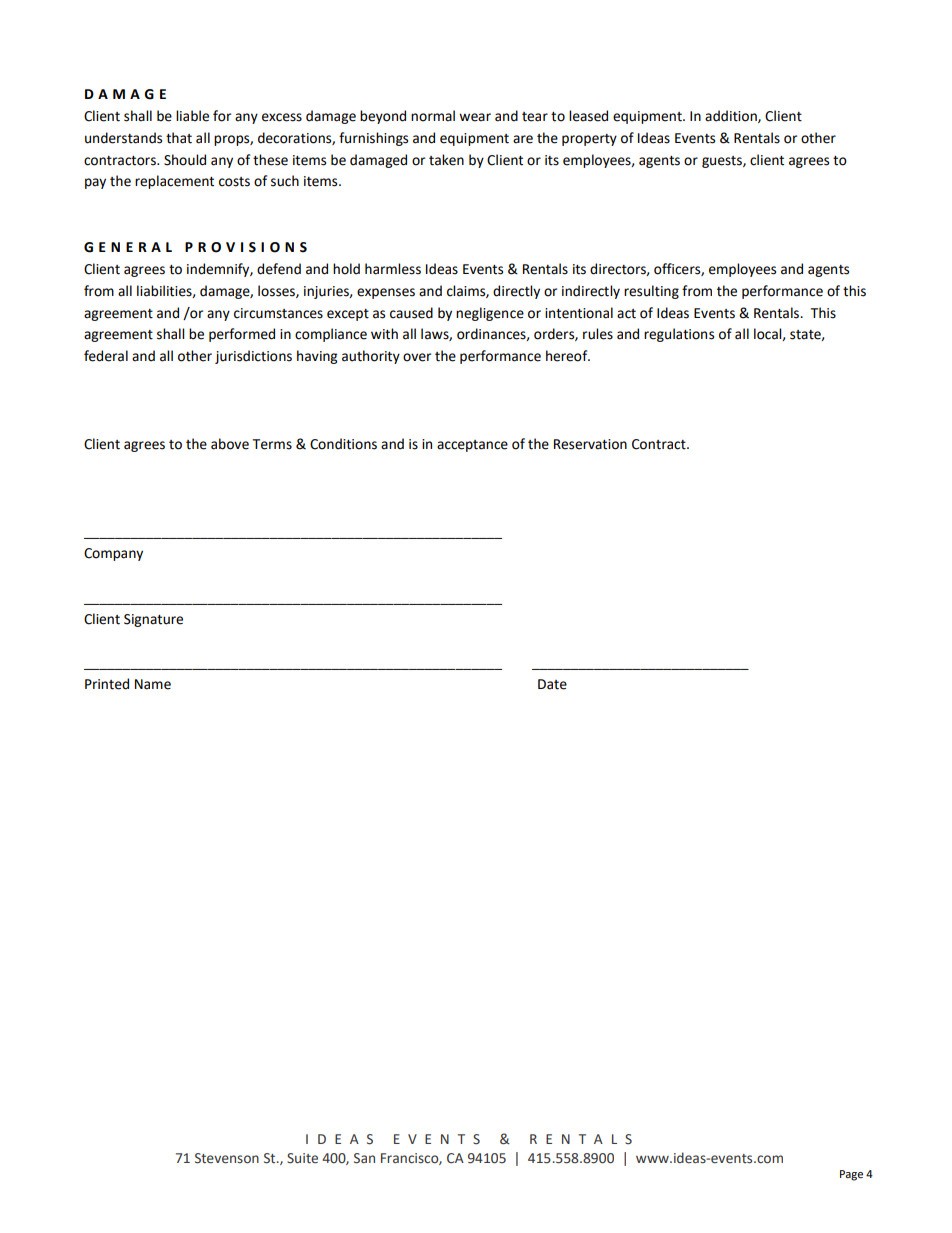 This screenshot has width=952, height=1233. Describe the element at coordinates (723, 162) in the screenshot. I see `guests` at that location.
